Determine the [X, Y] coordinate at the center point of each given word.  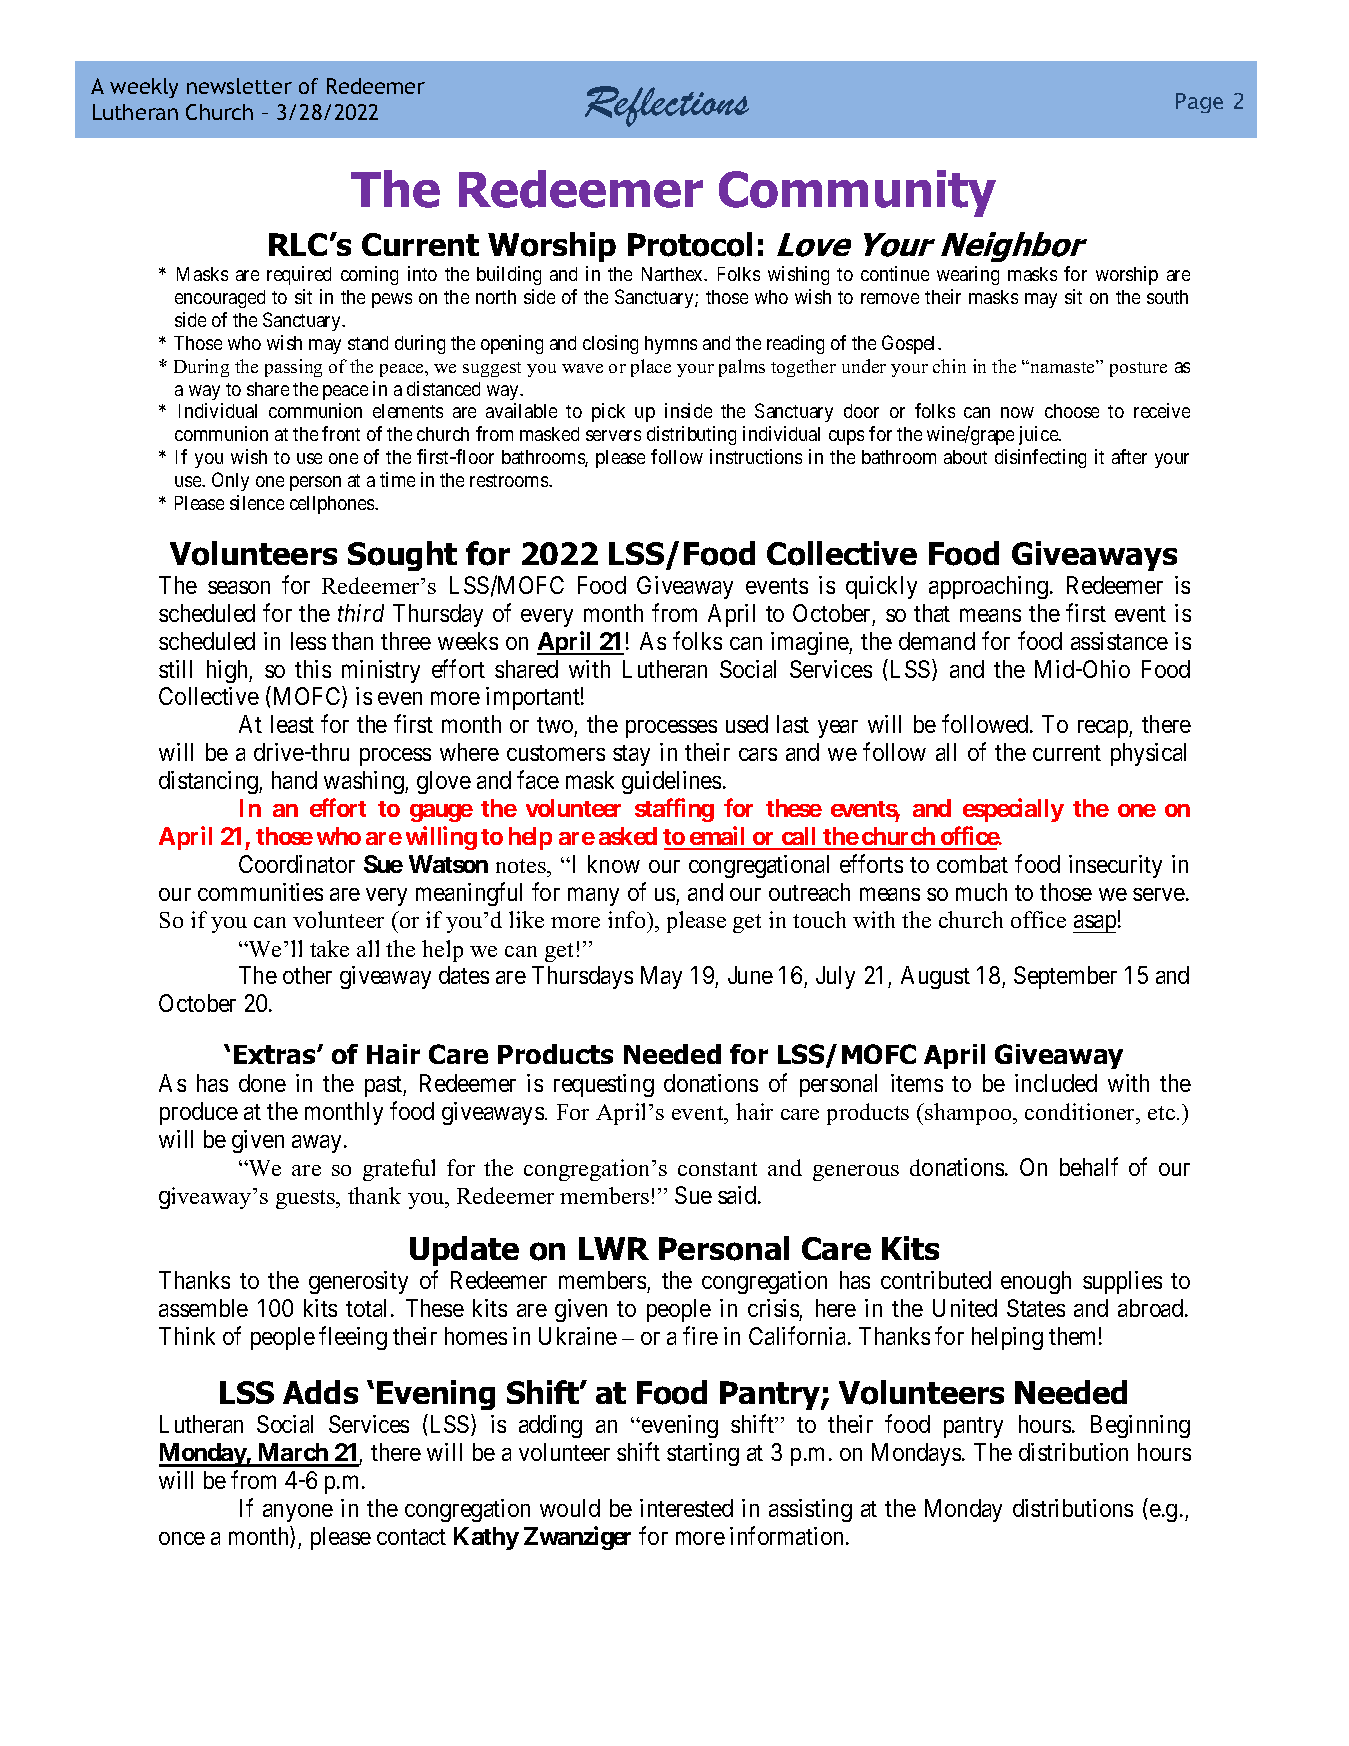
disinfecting [1040, 458]
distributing [691, 435]
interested [686, 1508]
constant [717, 1169]
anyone [298, 1513]
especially [1013, 810]
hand [294, 780]
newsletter [239, 86]
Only [230, 481]
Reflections [667, 106]
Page [1199, 103]
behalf [1089, 1166]
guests [307, 1199]
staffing [674, 810]
